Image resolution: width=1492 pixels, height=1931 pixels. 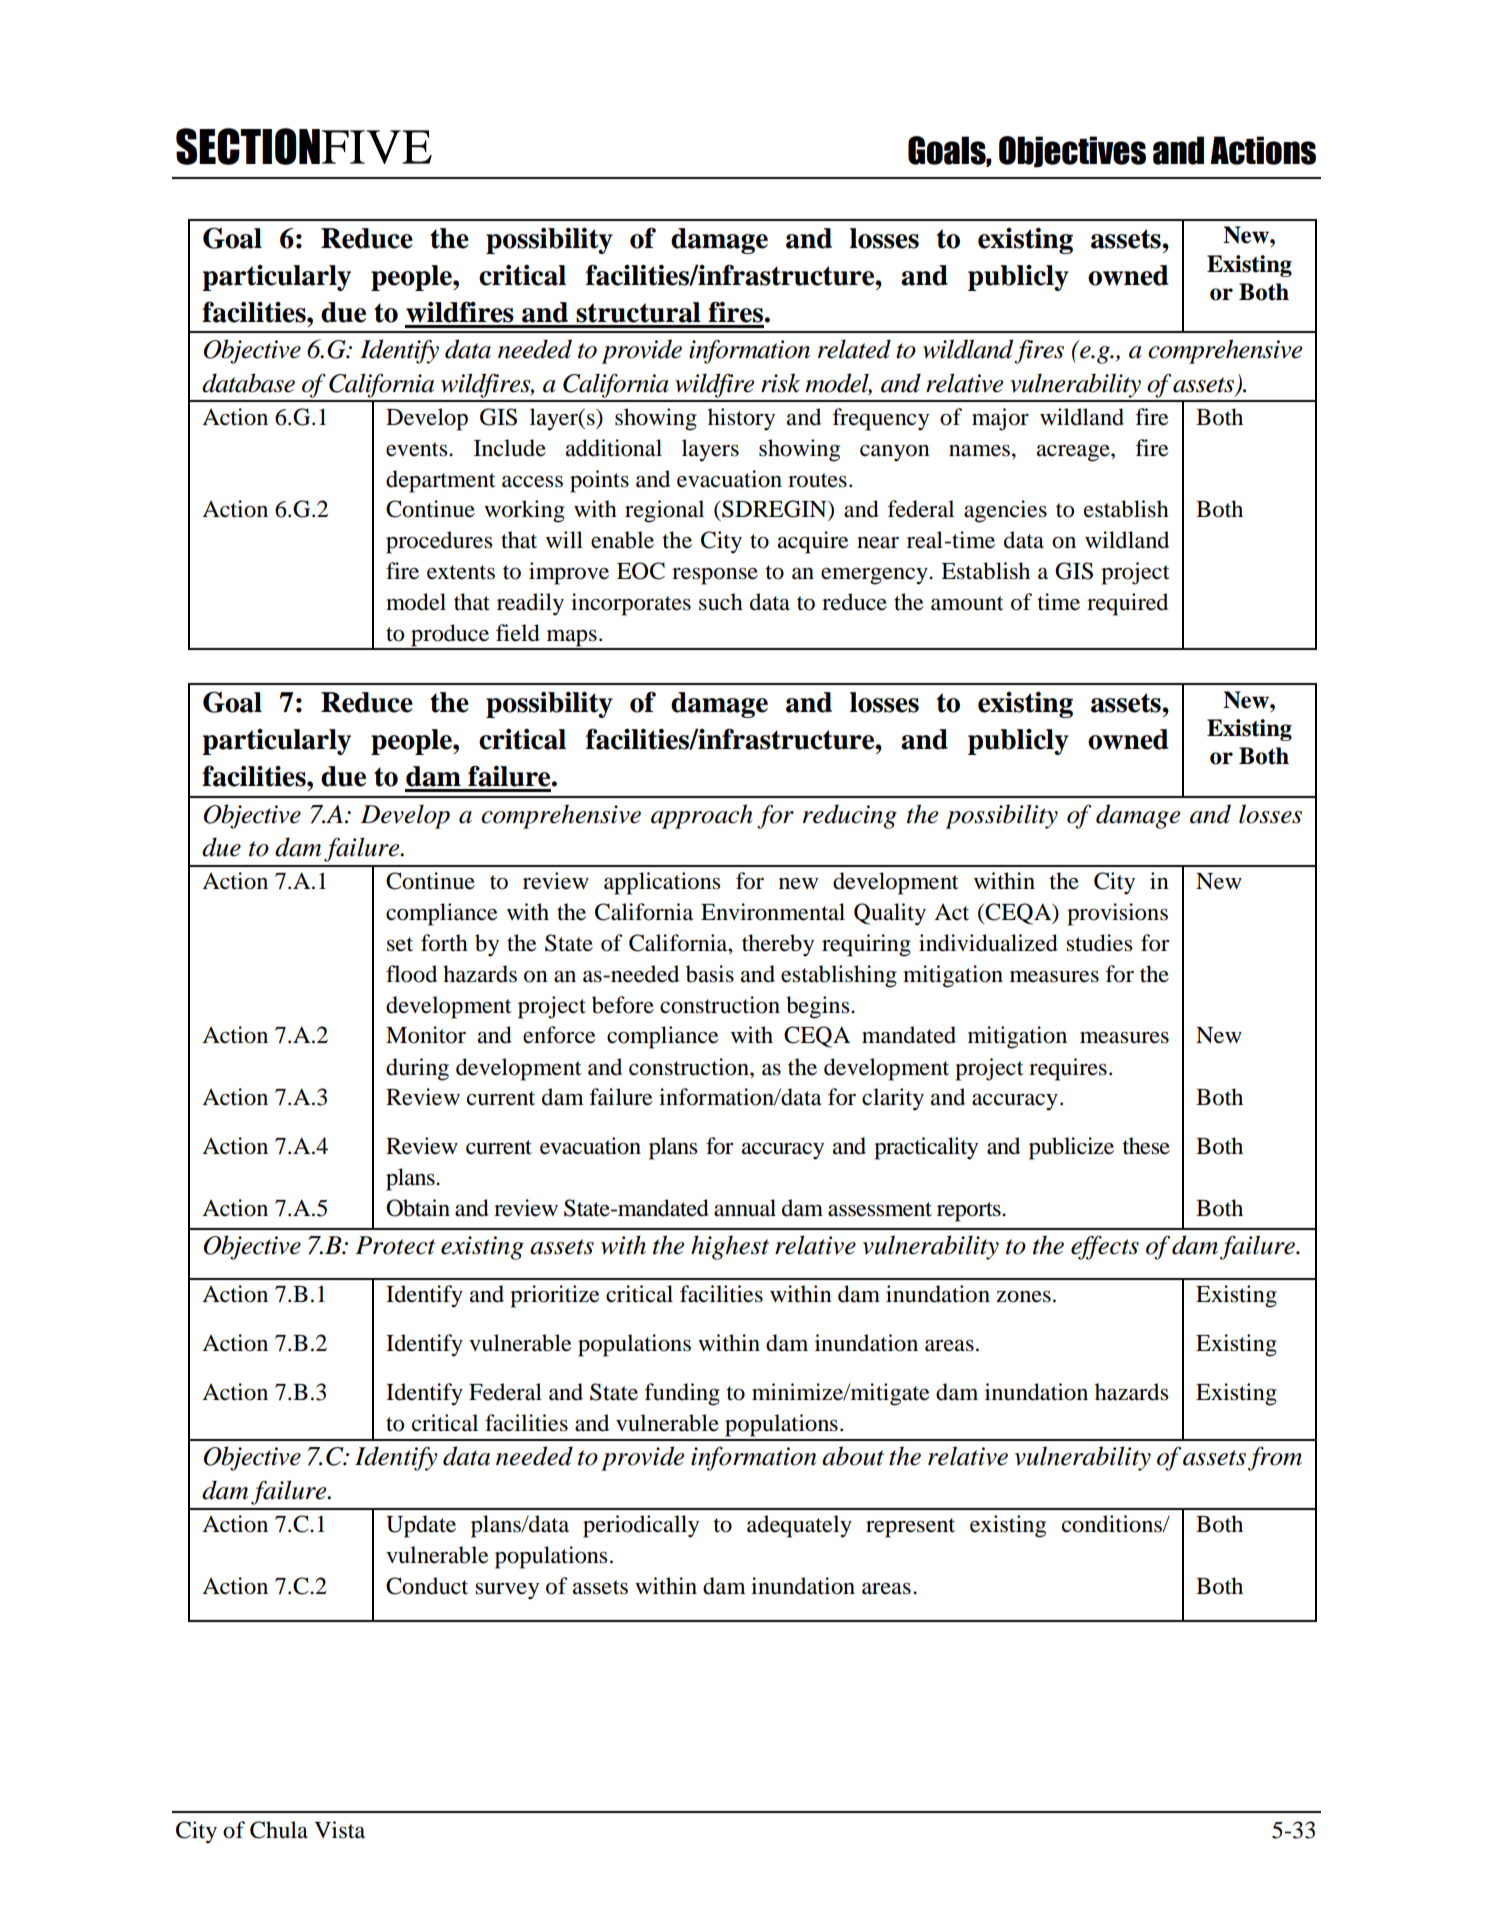 What do you see at coordinates (444, 943) in the screenshot?
I see `forth` at bounding box center [444, 943].
